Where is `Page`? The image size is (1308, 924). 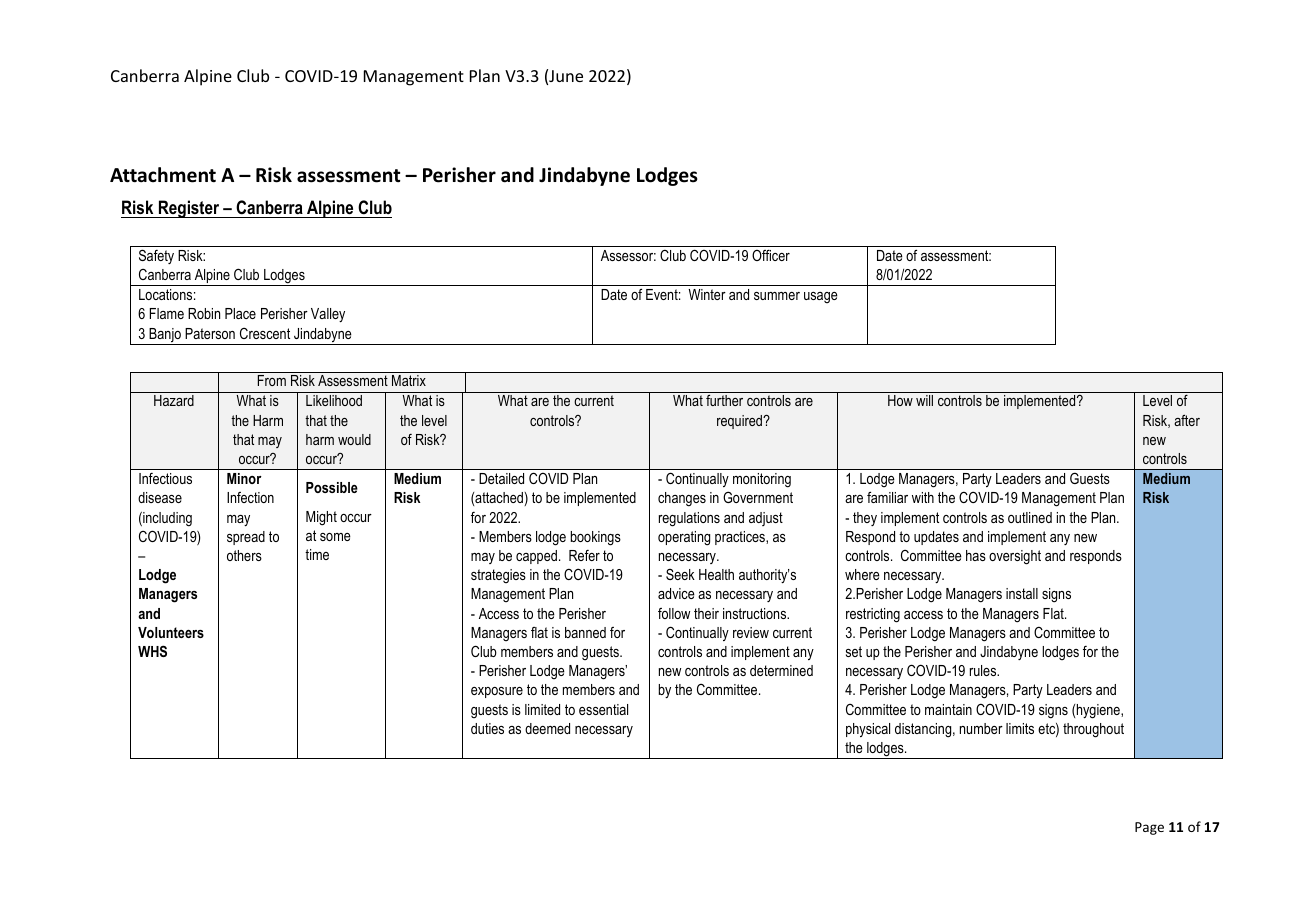 Page is located at coordinates (1149, 828).
